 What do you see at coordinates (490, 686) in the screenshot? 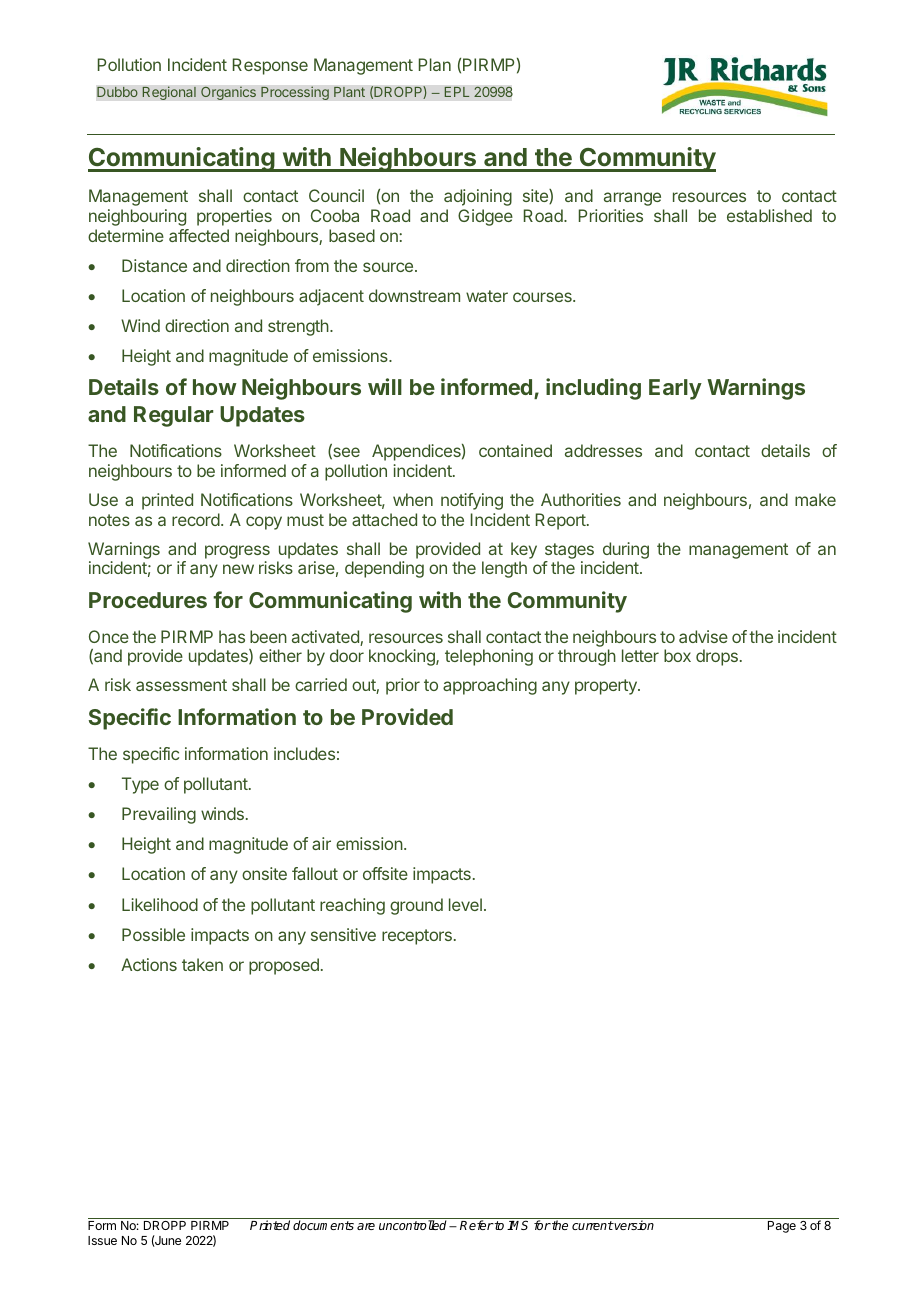
I see `approaching` at bounding box center [490, 686].
